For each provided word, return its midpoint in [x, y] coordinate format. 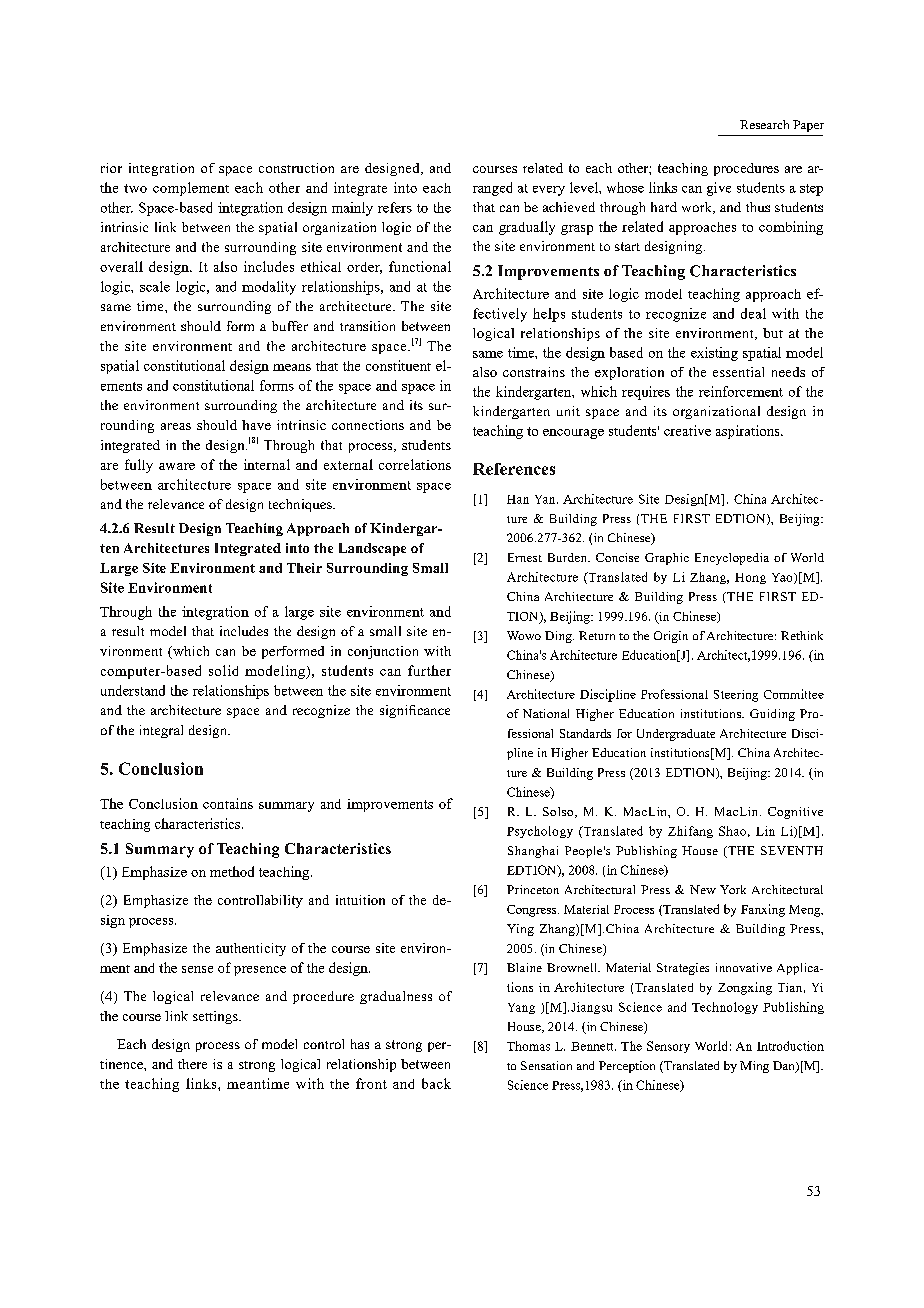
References [514, 469]
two [135, 188]
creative [687, 430]
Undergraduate [676, 735]
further [429, 670]
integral [161, 731]
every [549, 191]
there [192, 1064]
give [719, 189]
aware [177, 466]
